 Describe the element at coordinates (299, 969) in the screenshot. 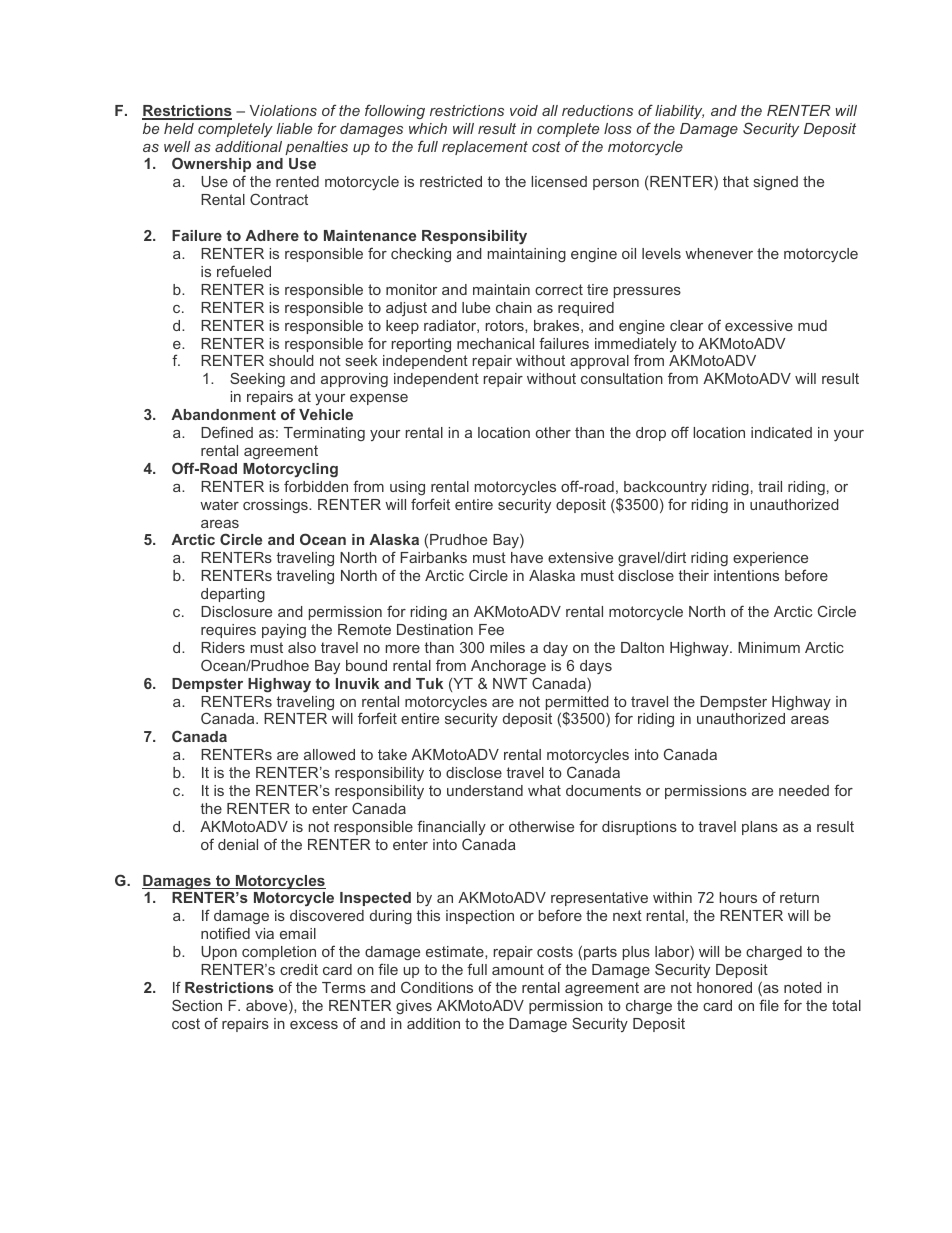

I see `credit` at that location.
